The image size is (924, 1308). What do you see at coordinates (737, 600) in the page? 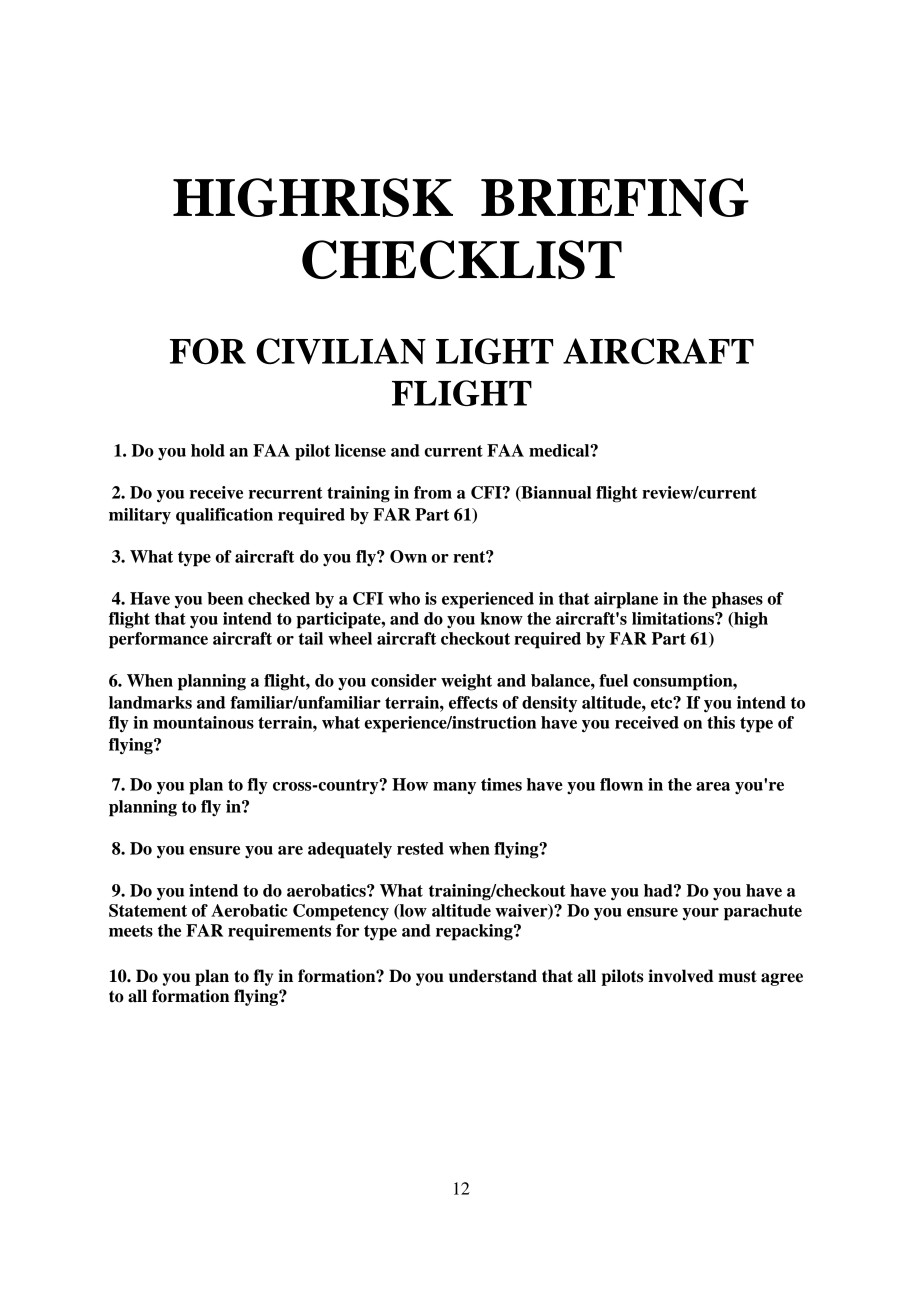
I see `phases` at bounding box center [737, 600].
